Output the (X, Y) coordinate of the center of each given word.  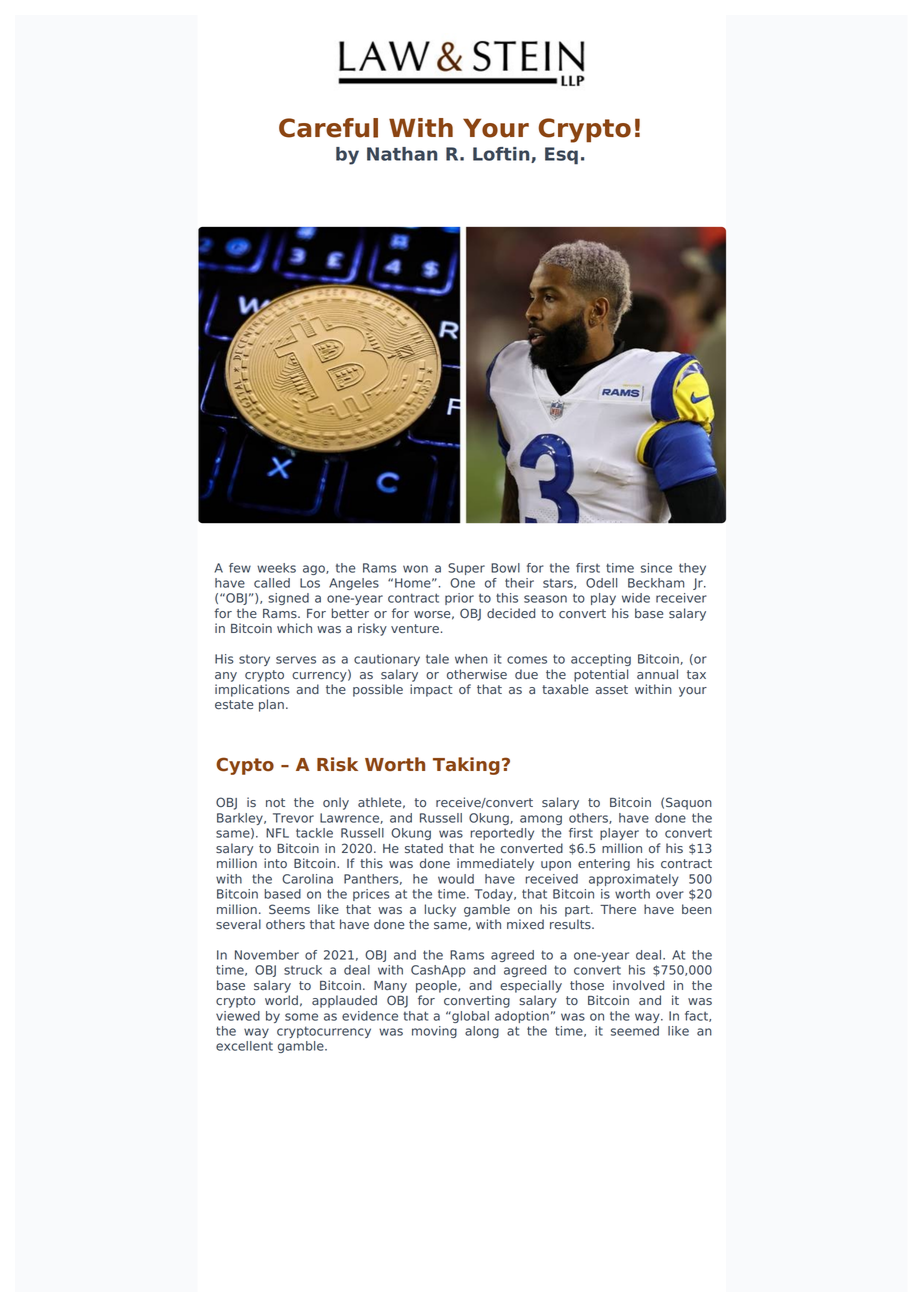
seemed (635, 1031)
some (301, 1017)
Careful (328, 128)
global (469, 1017)
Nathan (402, 154)
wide (636, 598)
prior (459, 599)
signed (288, 599)
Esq (561, 156)
